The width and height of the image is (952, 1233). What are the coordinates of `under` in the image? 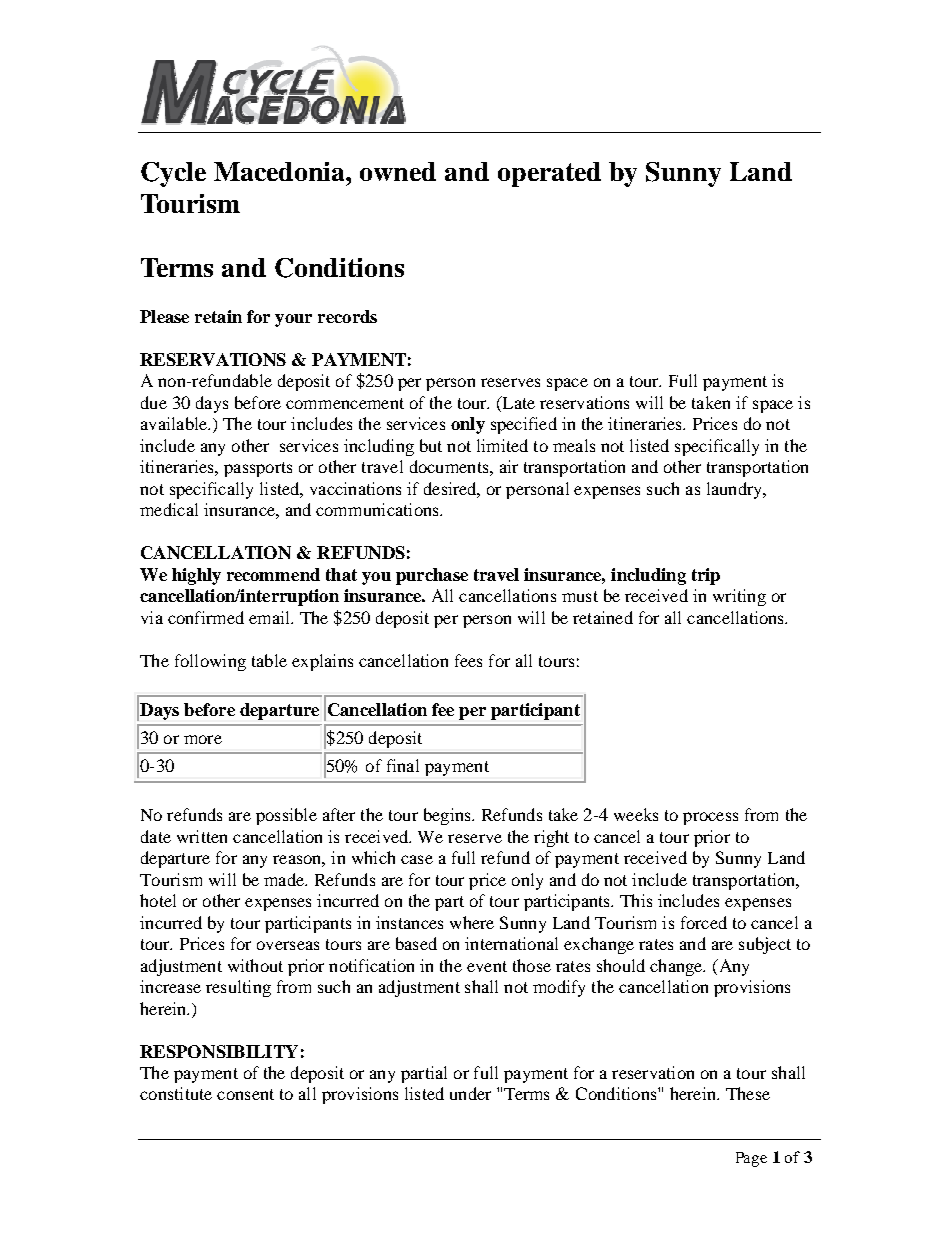 It's located at (470, 1093).
